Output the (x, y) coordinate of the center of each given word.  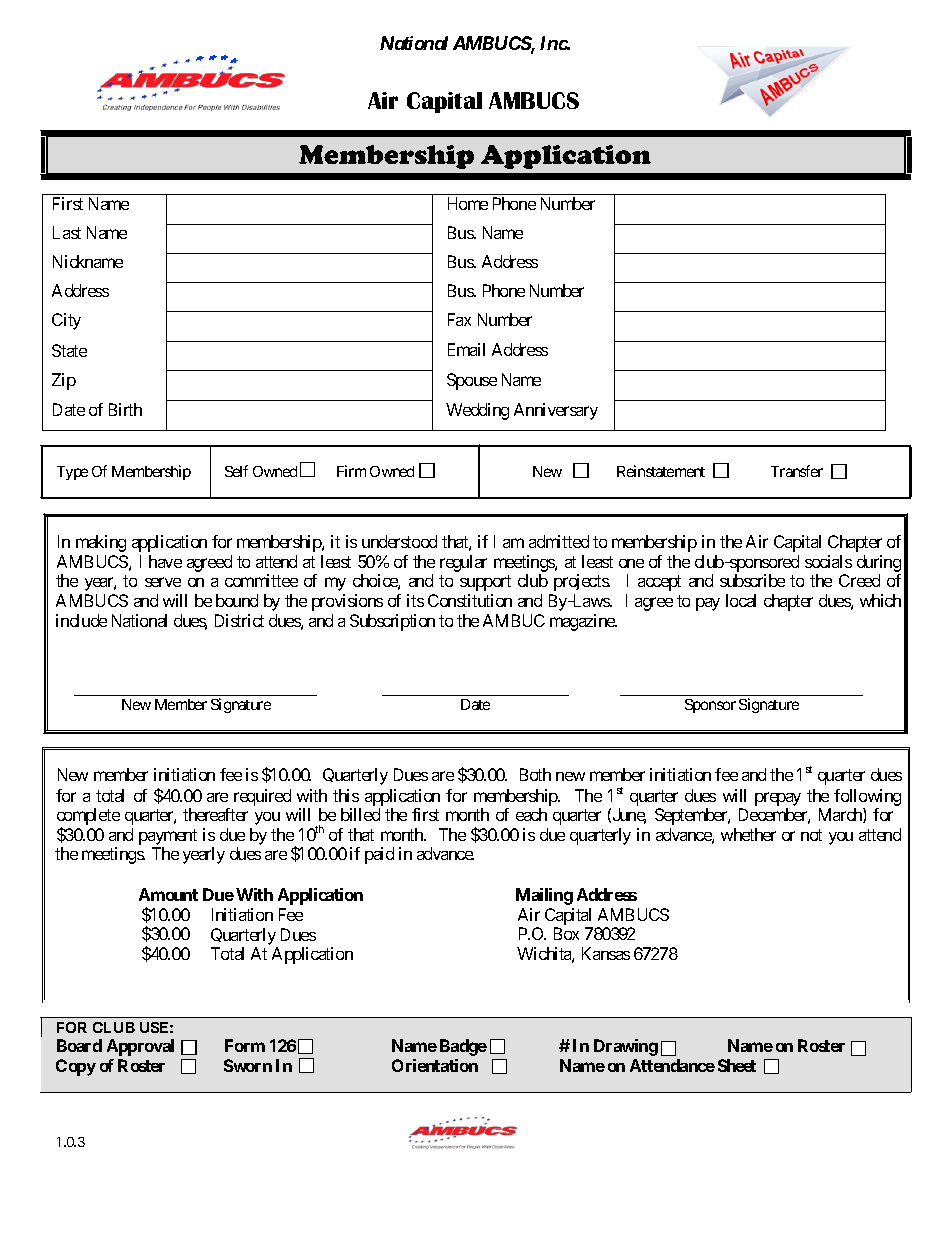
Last (67, 232)
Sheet (737, 1065)
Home (468, 203)
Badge (463, 1047)
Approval (140, 1047)
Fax (459, 319)
